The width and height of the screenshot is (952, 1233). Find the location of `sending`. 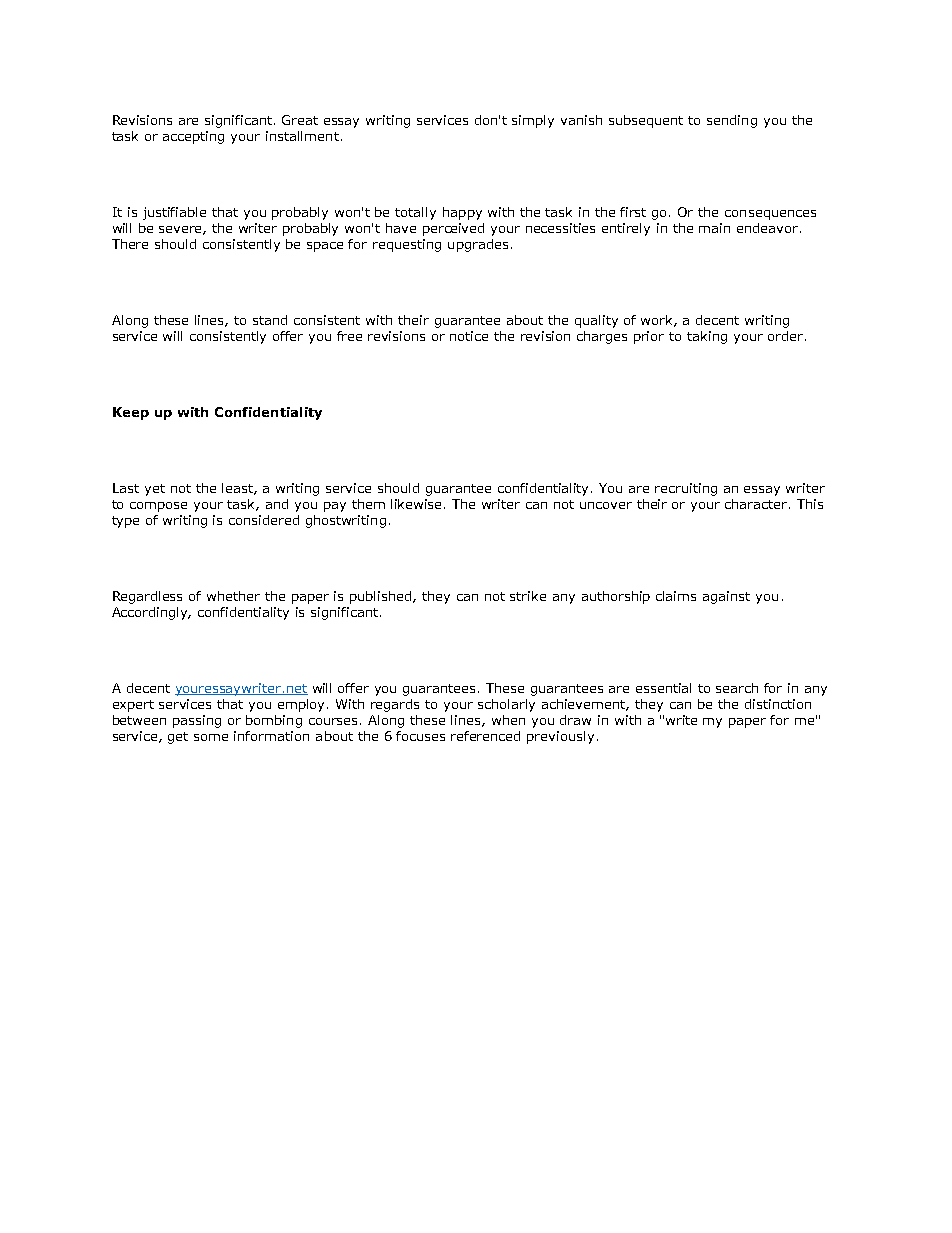

sending is located at coordinates (732, 121).
